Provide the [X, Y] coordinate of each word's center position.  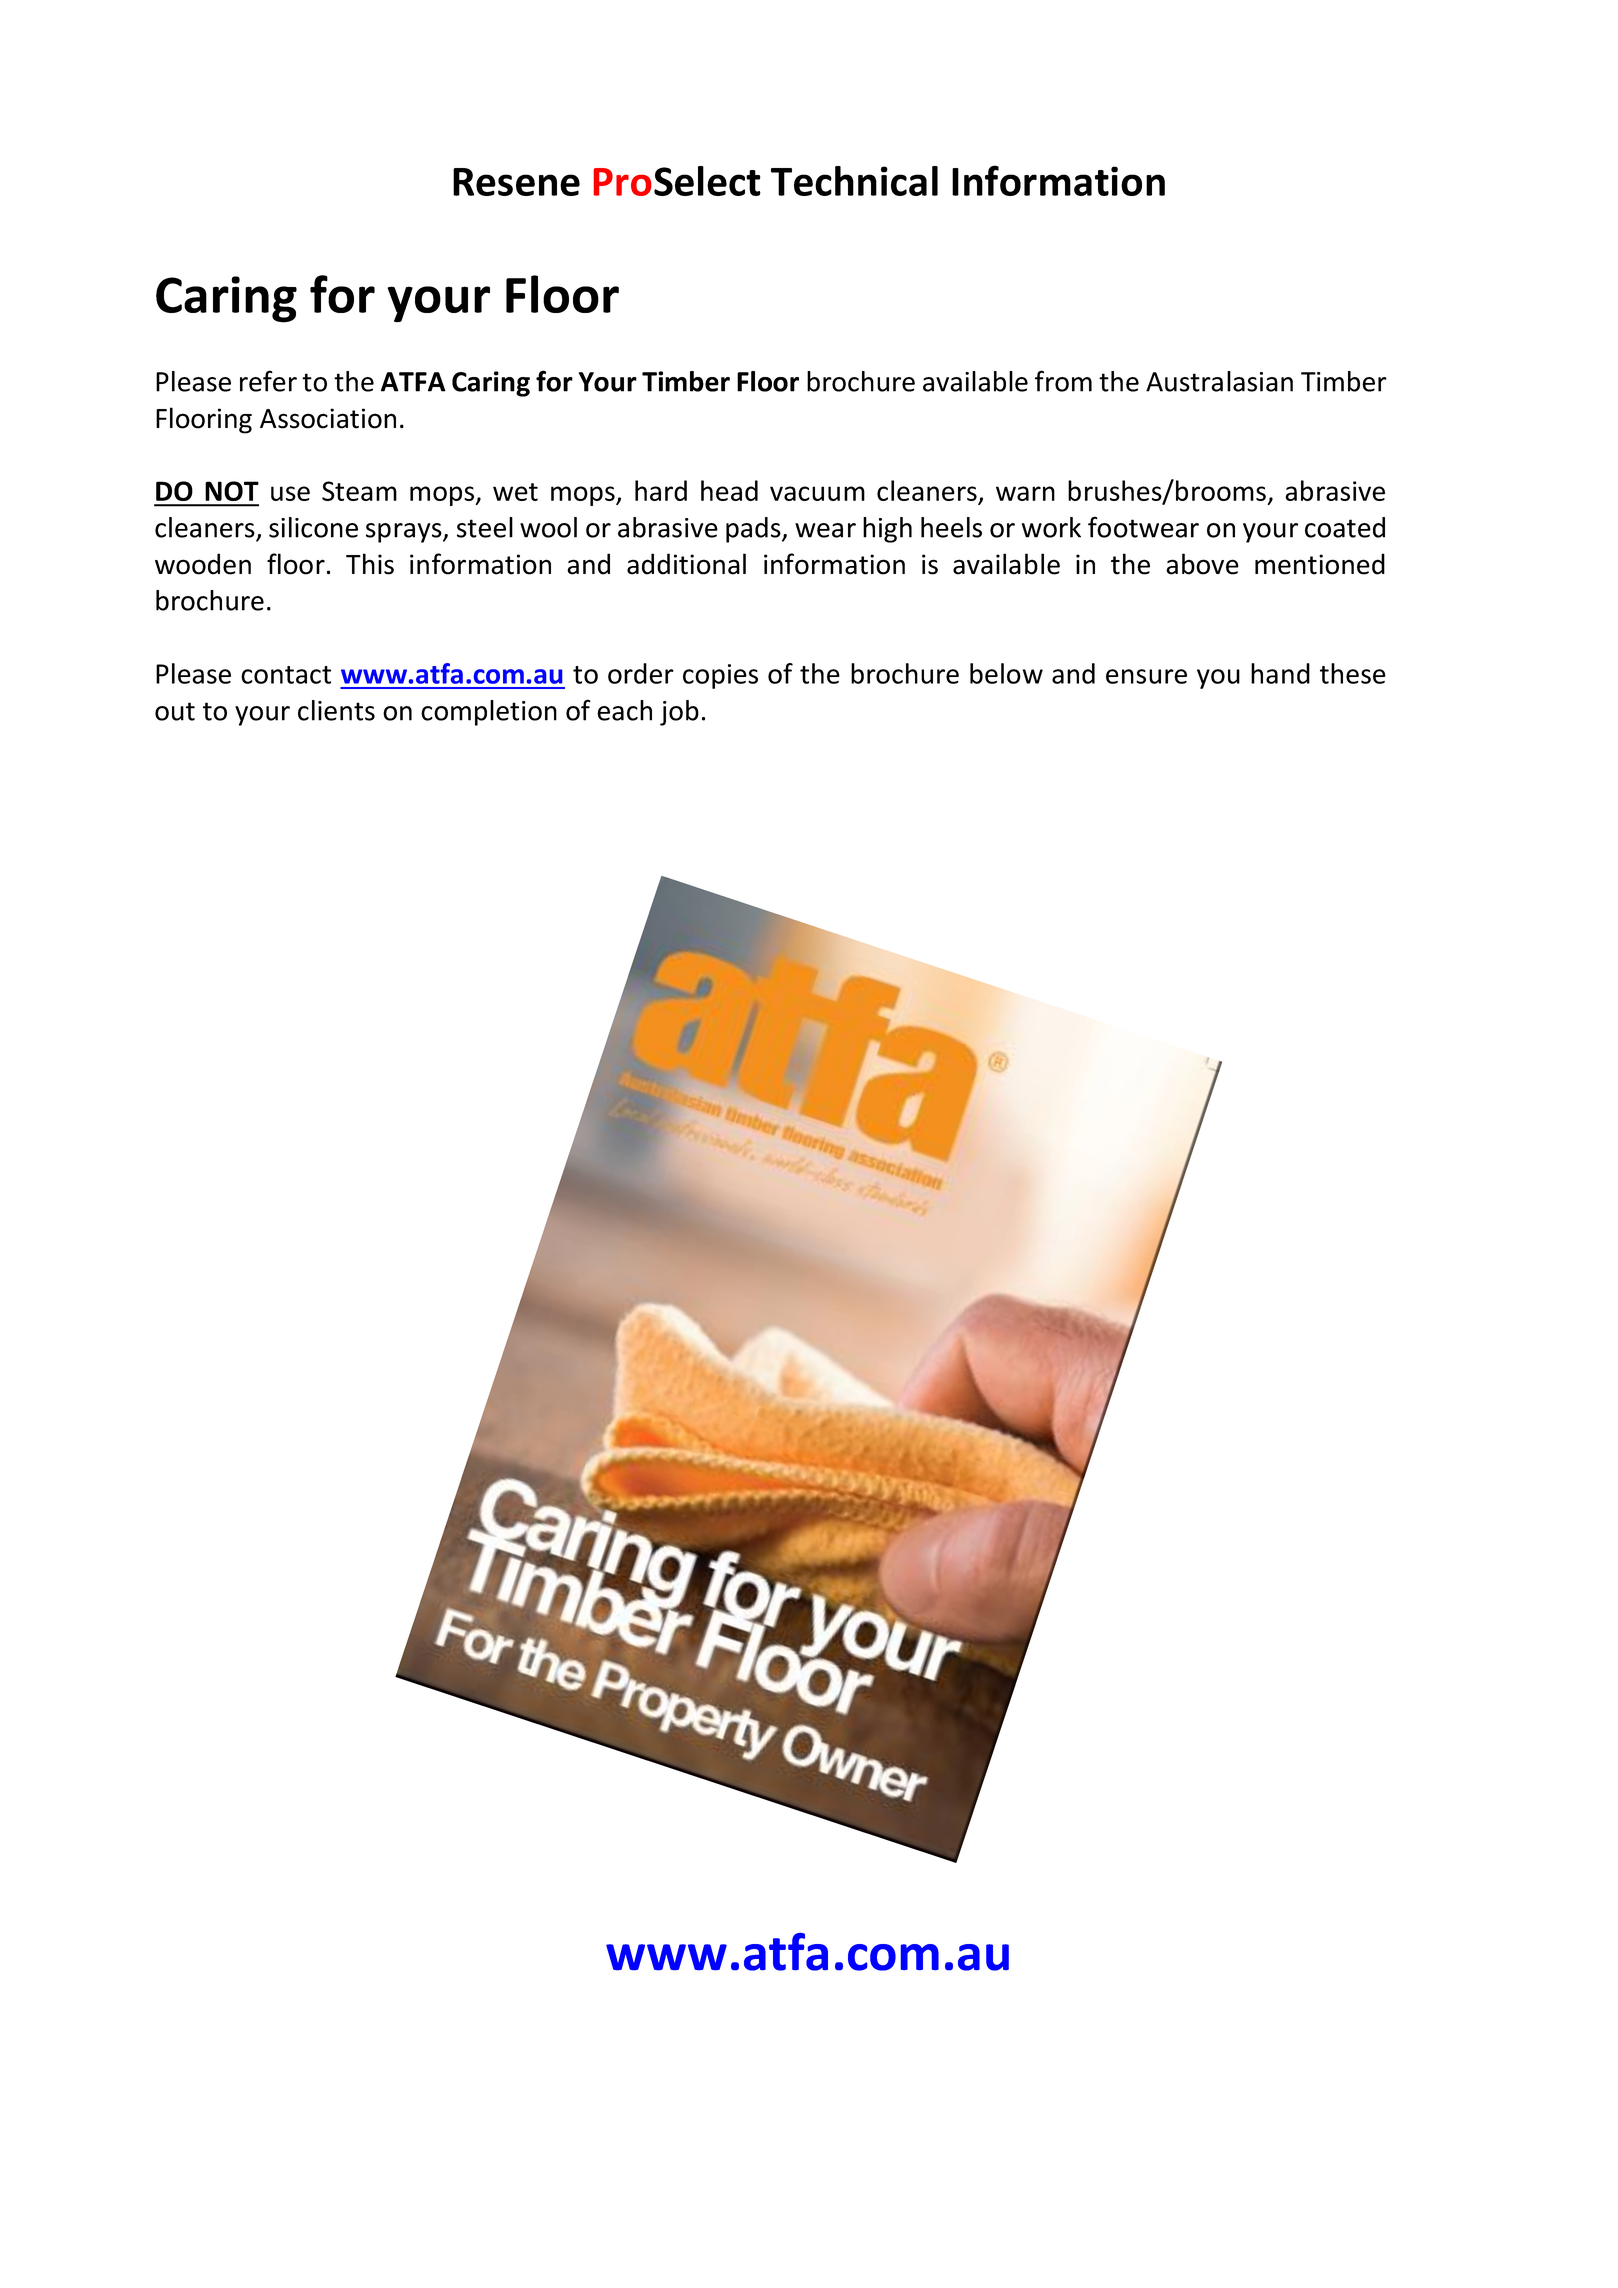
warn [1025, 493]
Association [328, 418]
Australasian [1219, 381]
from [1063, 381]
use [290, 493]
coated [1345, 527]
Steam [359, 491]
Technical [854, 181]
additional [686, 564]
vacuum [817, 493]
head [729, 490]
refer [268, 381]
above [1202, 564]
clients [336, 710]
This [370, 564]
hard [661, 490]
